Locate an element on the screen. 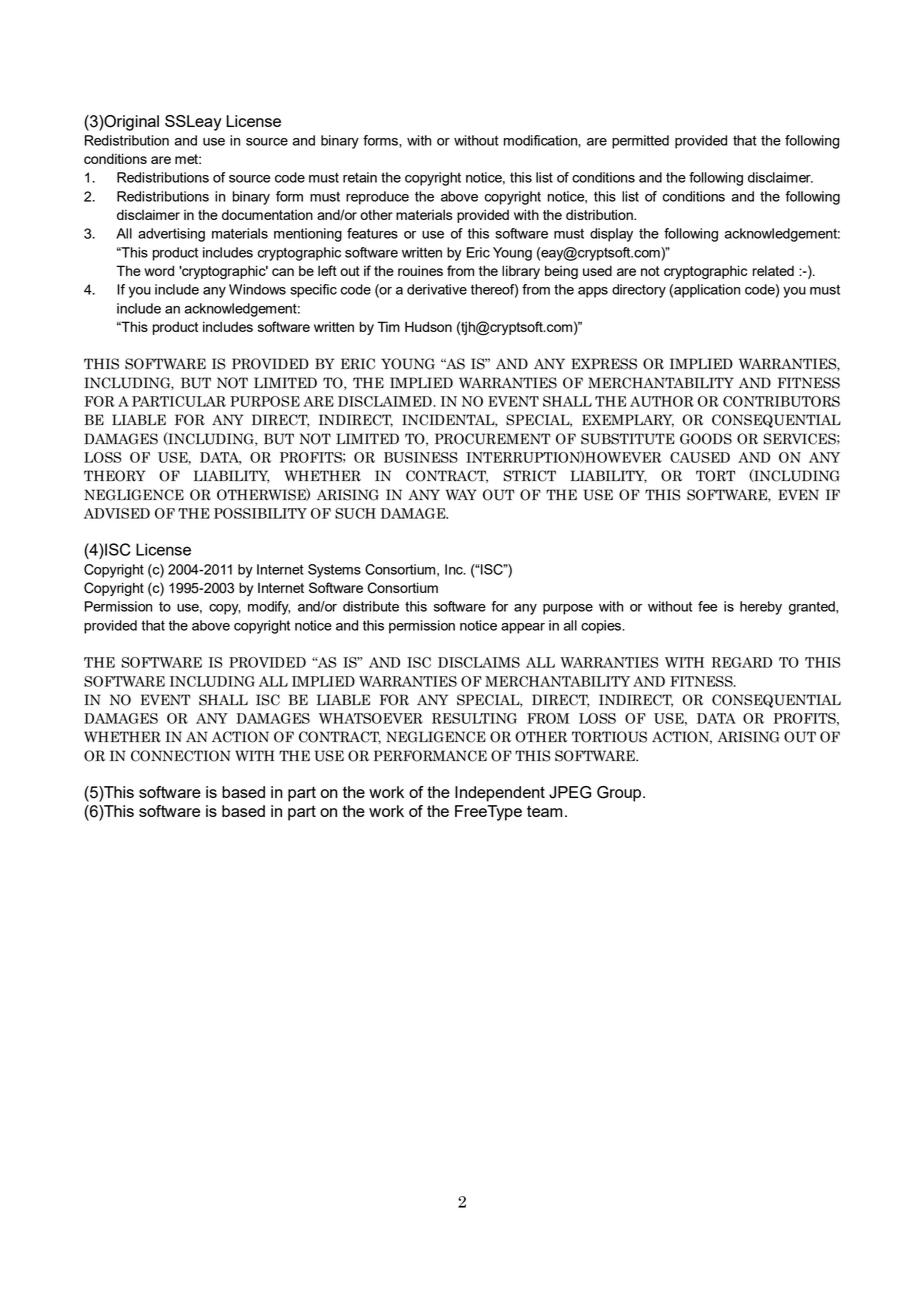  GOODS is located at coordinates (706, 439).
